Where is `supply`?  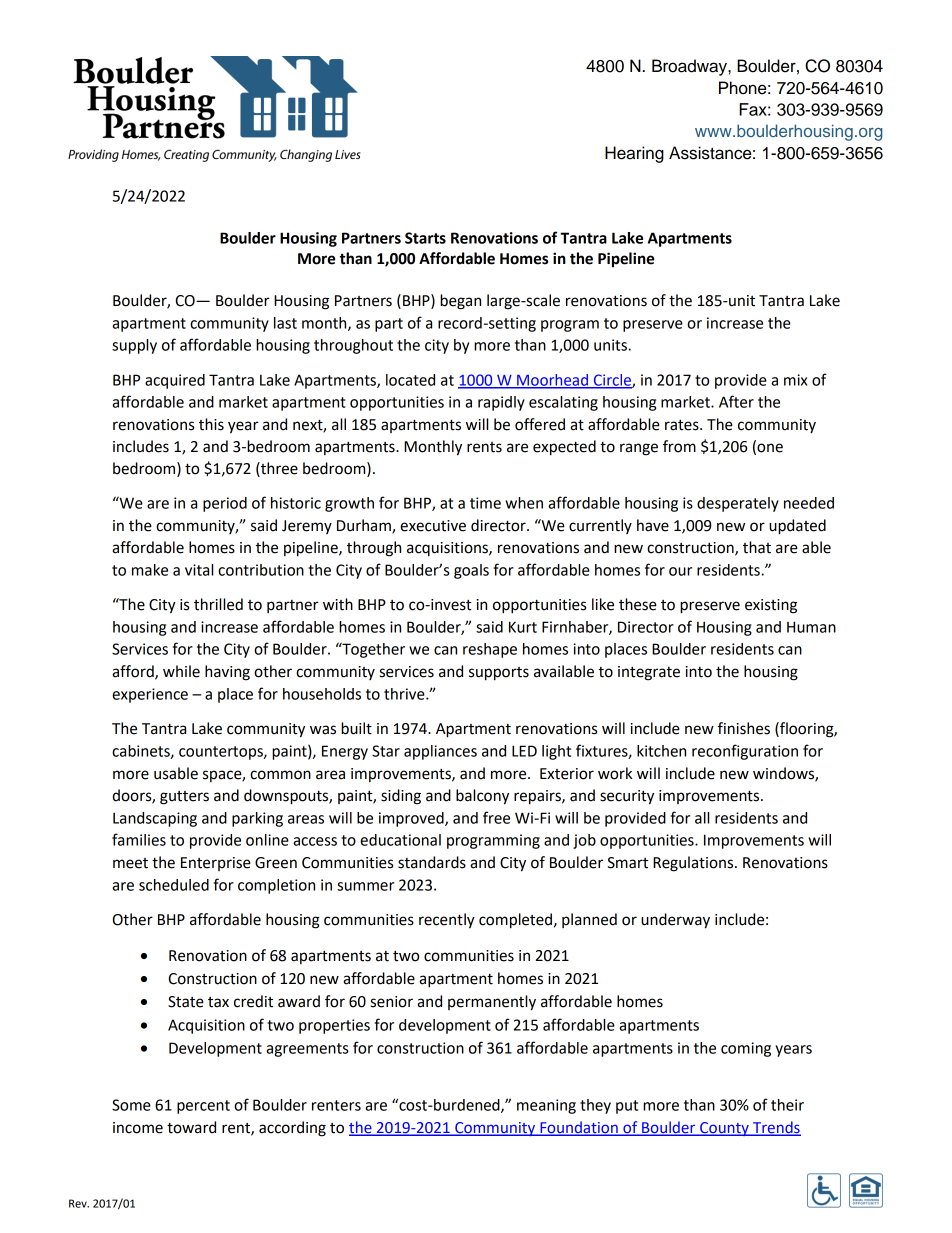 supply is located at coordinates (134, 346).
